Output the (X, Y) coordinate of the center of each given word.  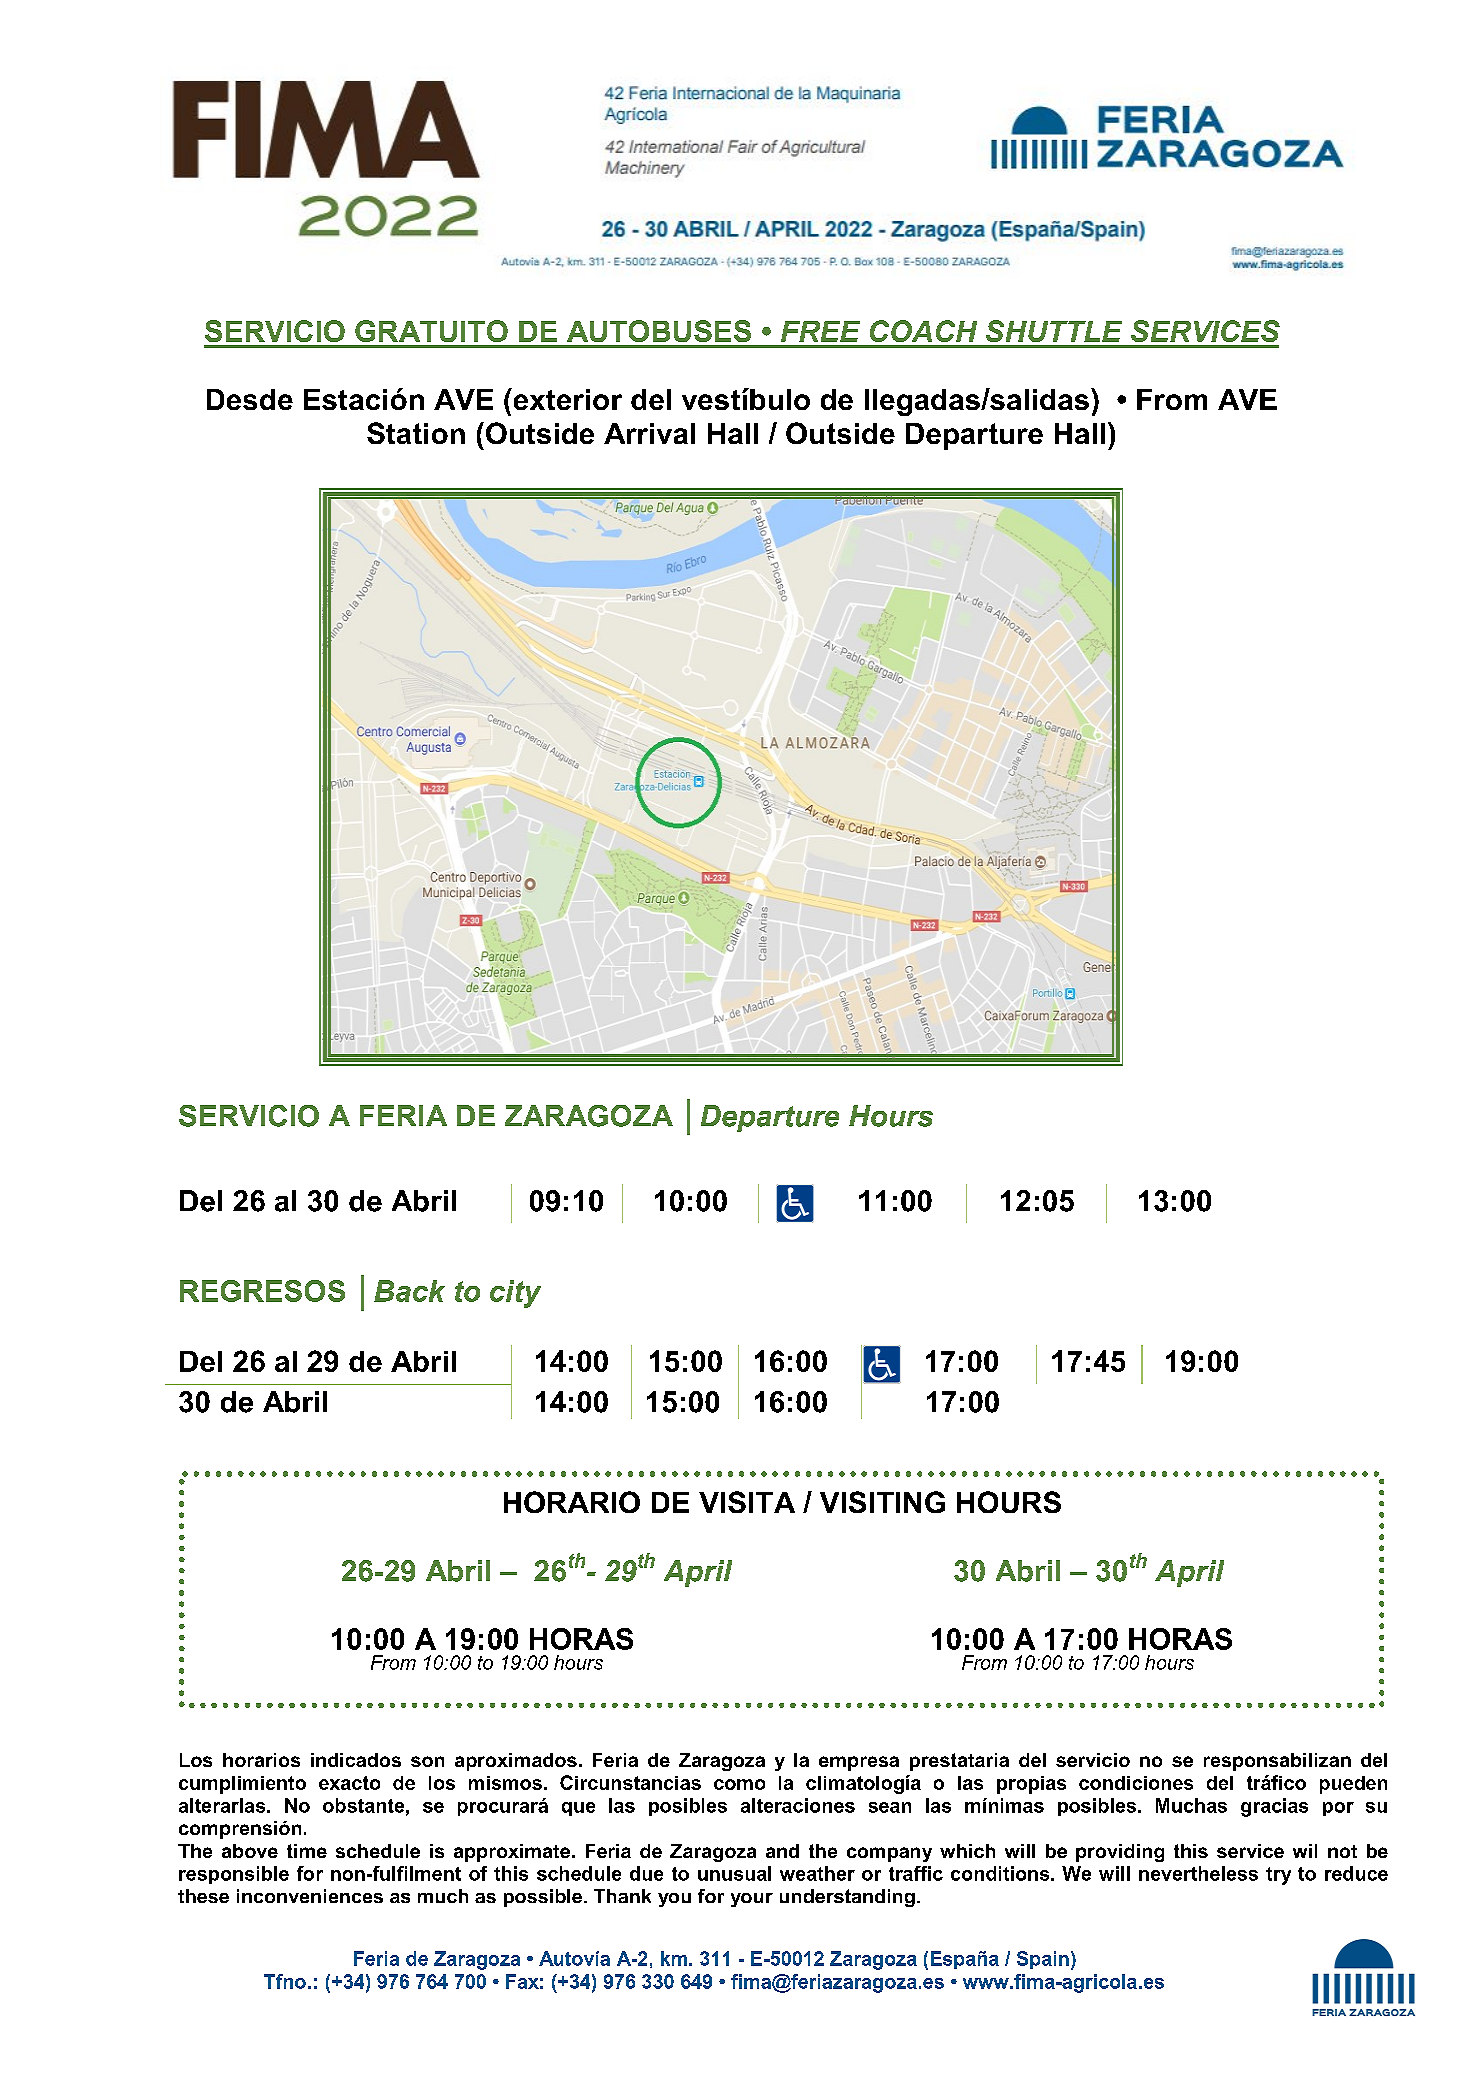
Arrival (649, 433)
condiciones (1136, 1783)
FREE (820, 331)
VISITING (882, 1502)
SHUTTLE (1054, 331)
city (515, 1294)
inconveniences (310, 1896)
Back (409, 1291)
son (427, 1761)
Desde (250, 399)
